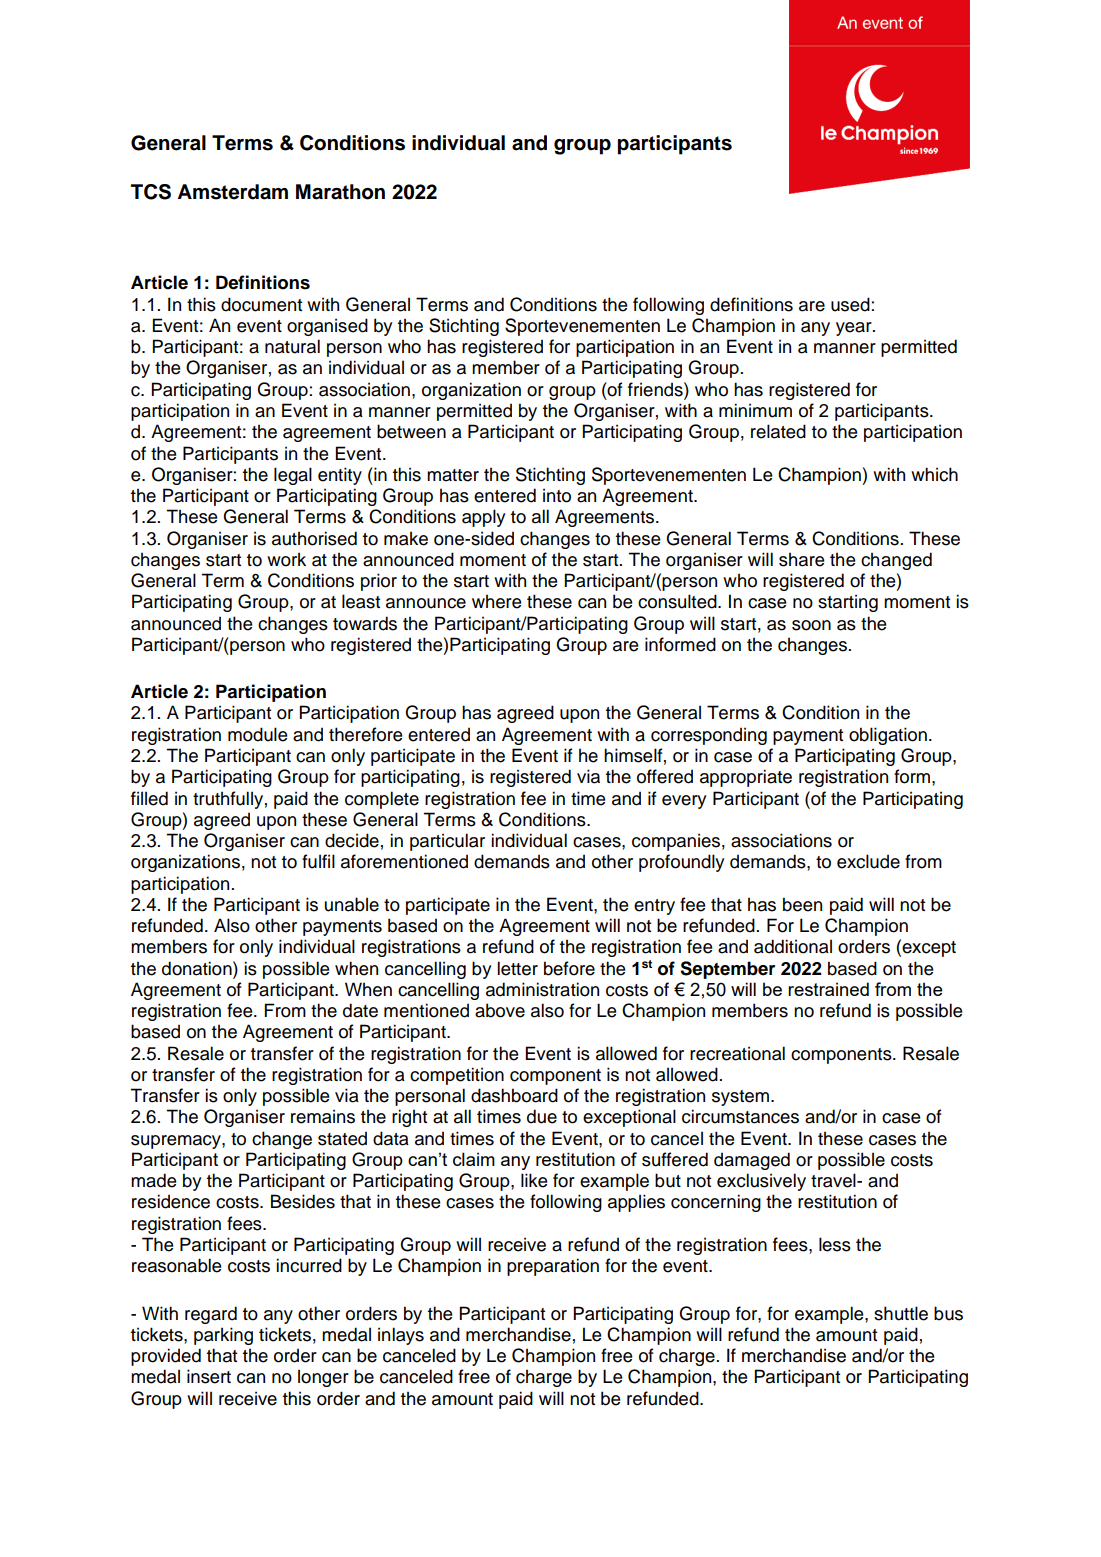 The width and height of the screenshot is (1101, 1557). I want to click on preparation, so click(553, 1267).
